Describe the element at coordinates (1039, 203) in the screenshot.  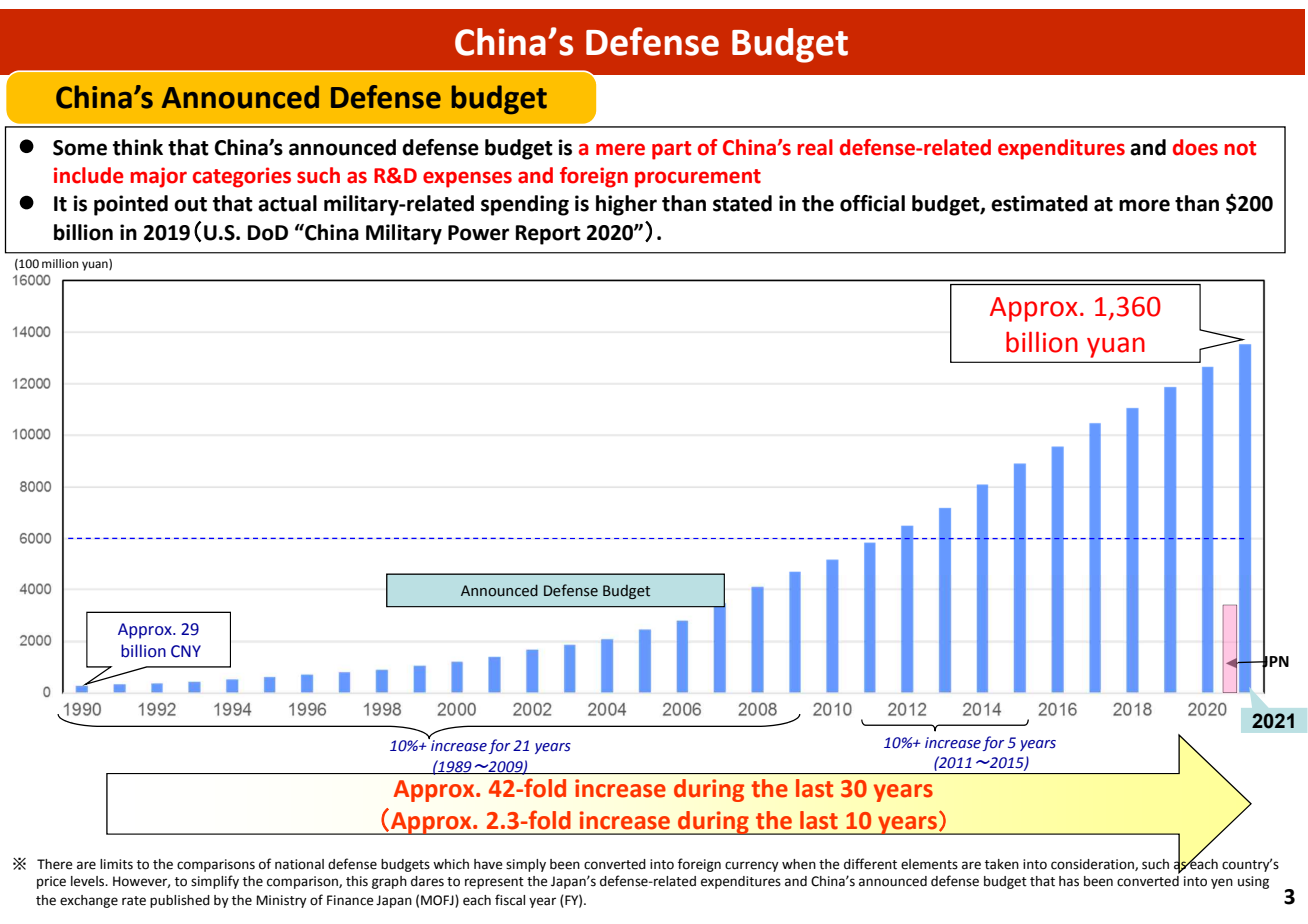
I see `estimated` at that location.
